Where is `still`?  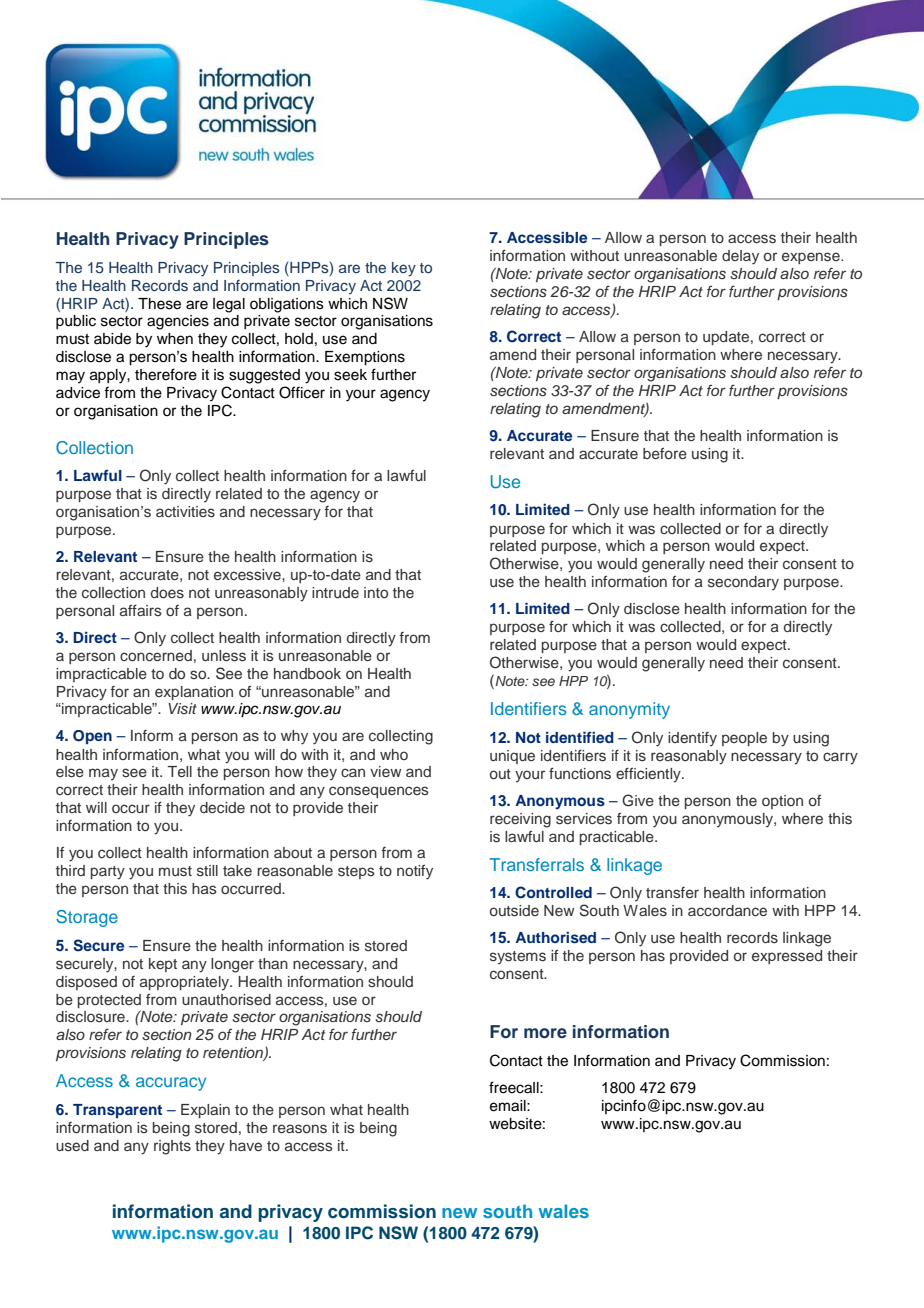 still is located at coordinates (207, 871).
